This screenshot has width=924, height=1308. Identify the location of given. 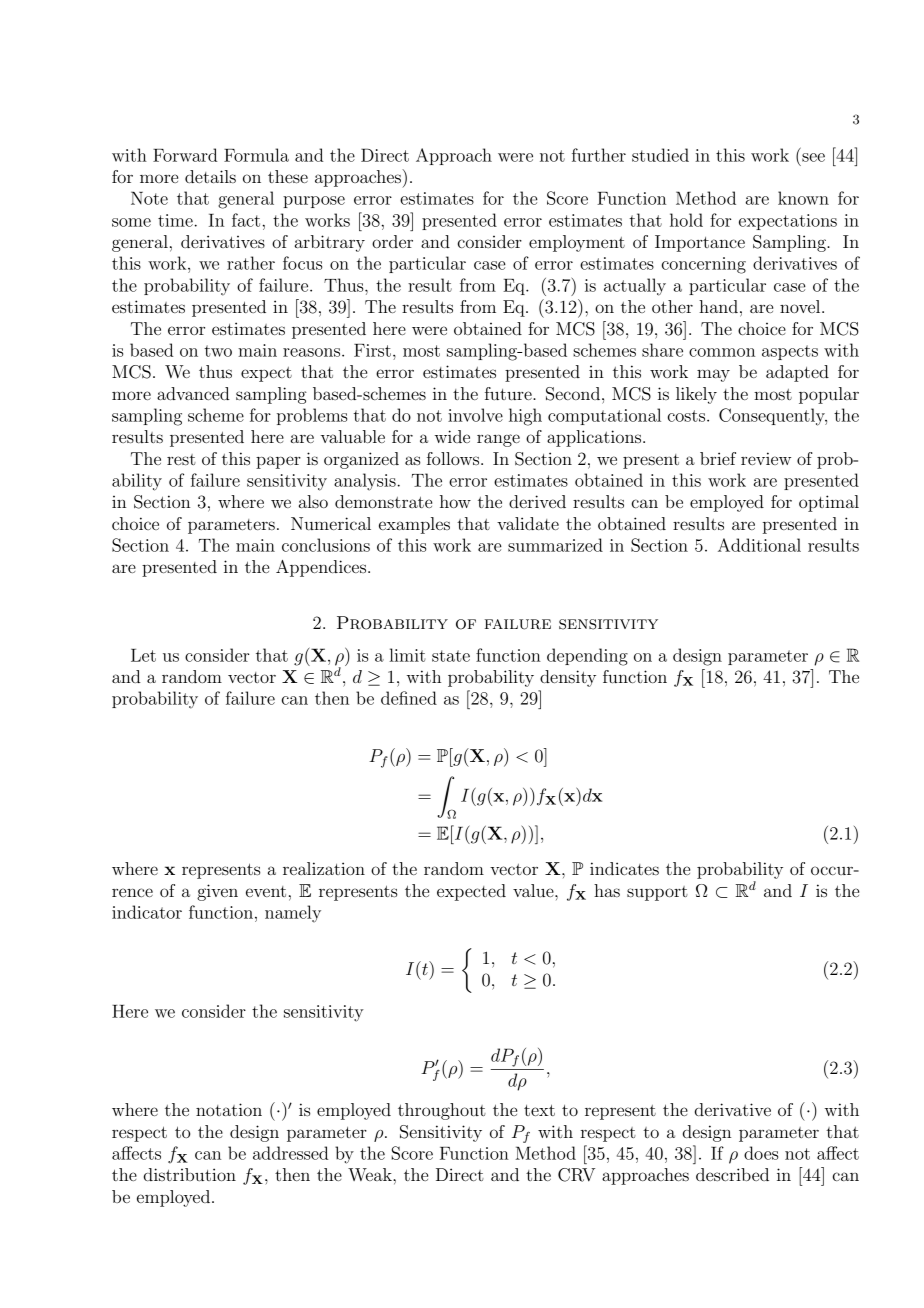
(217, 892).
